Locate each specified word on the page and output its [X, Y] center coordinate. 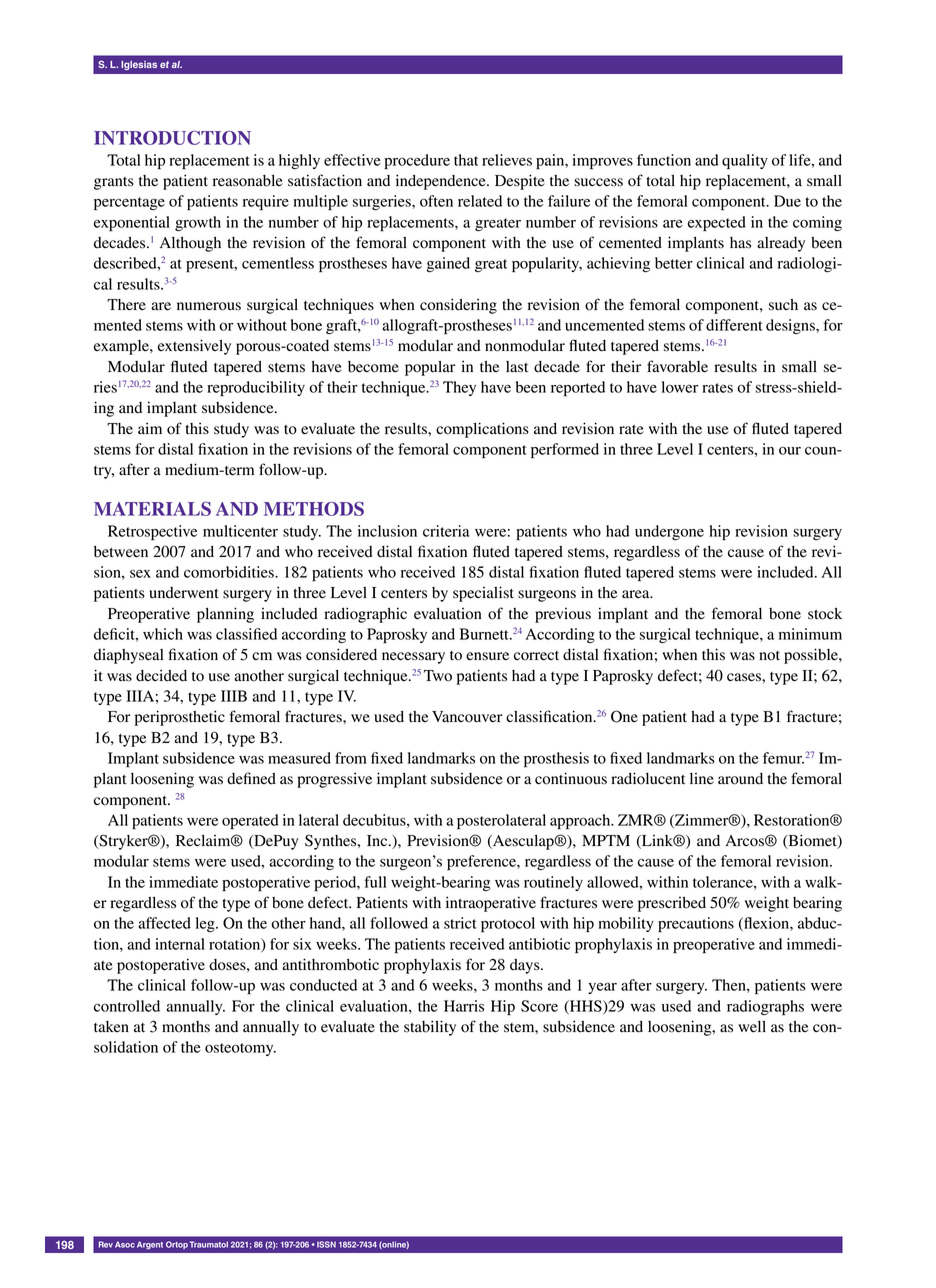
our [790, 450]
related [480, 201]
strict [460, 923]
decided [161, 675]
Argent [150, 1245]
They [459, 388]
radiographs [765, 1007]
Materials [152, 508]
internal [180, 944]
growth [198, 223]
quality [745, 161]
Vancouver [467, 717]
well [752, 1027]
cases [745, 677]
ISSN [326, 1244]
